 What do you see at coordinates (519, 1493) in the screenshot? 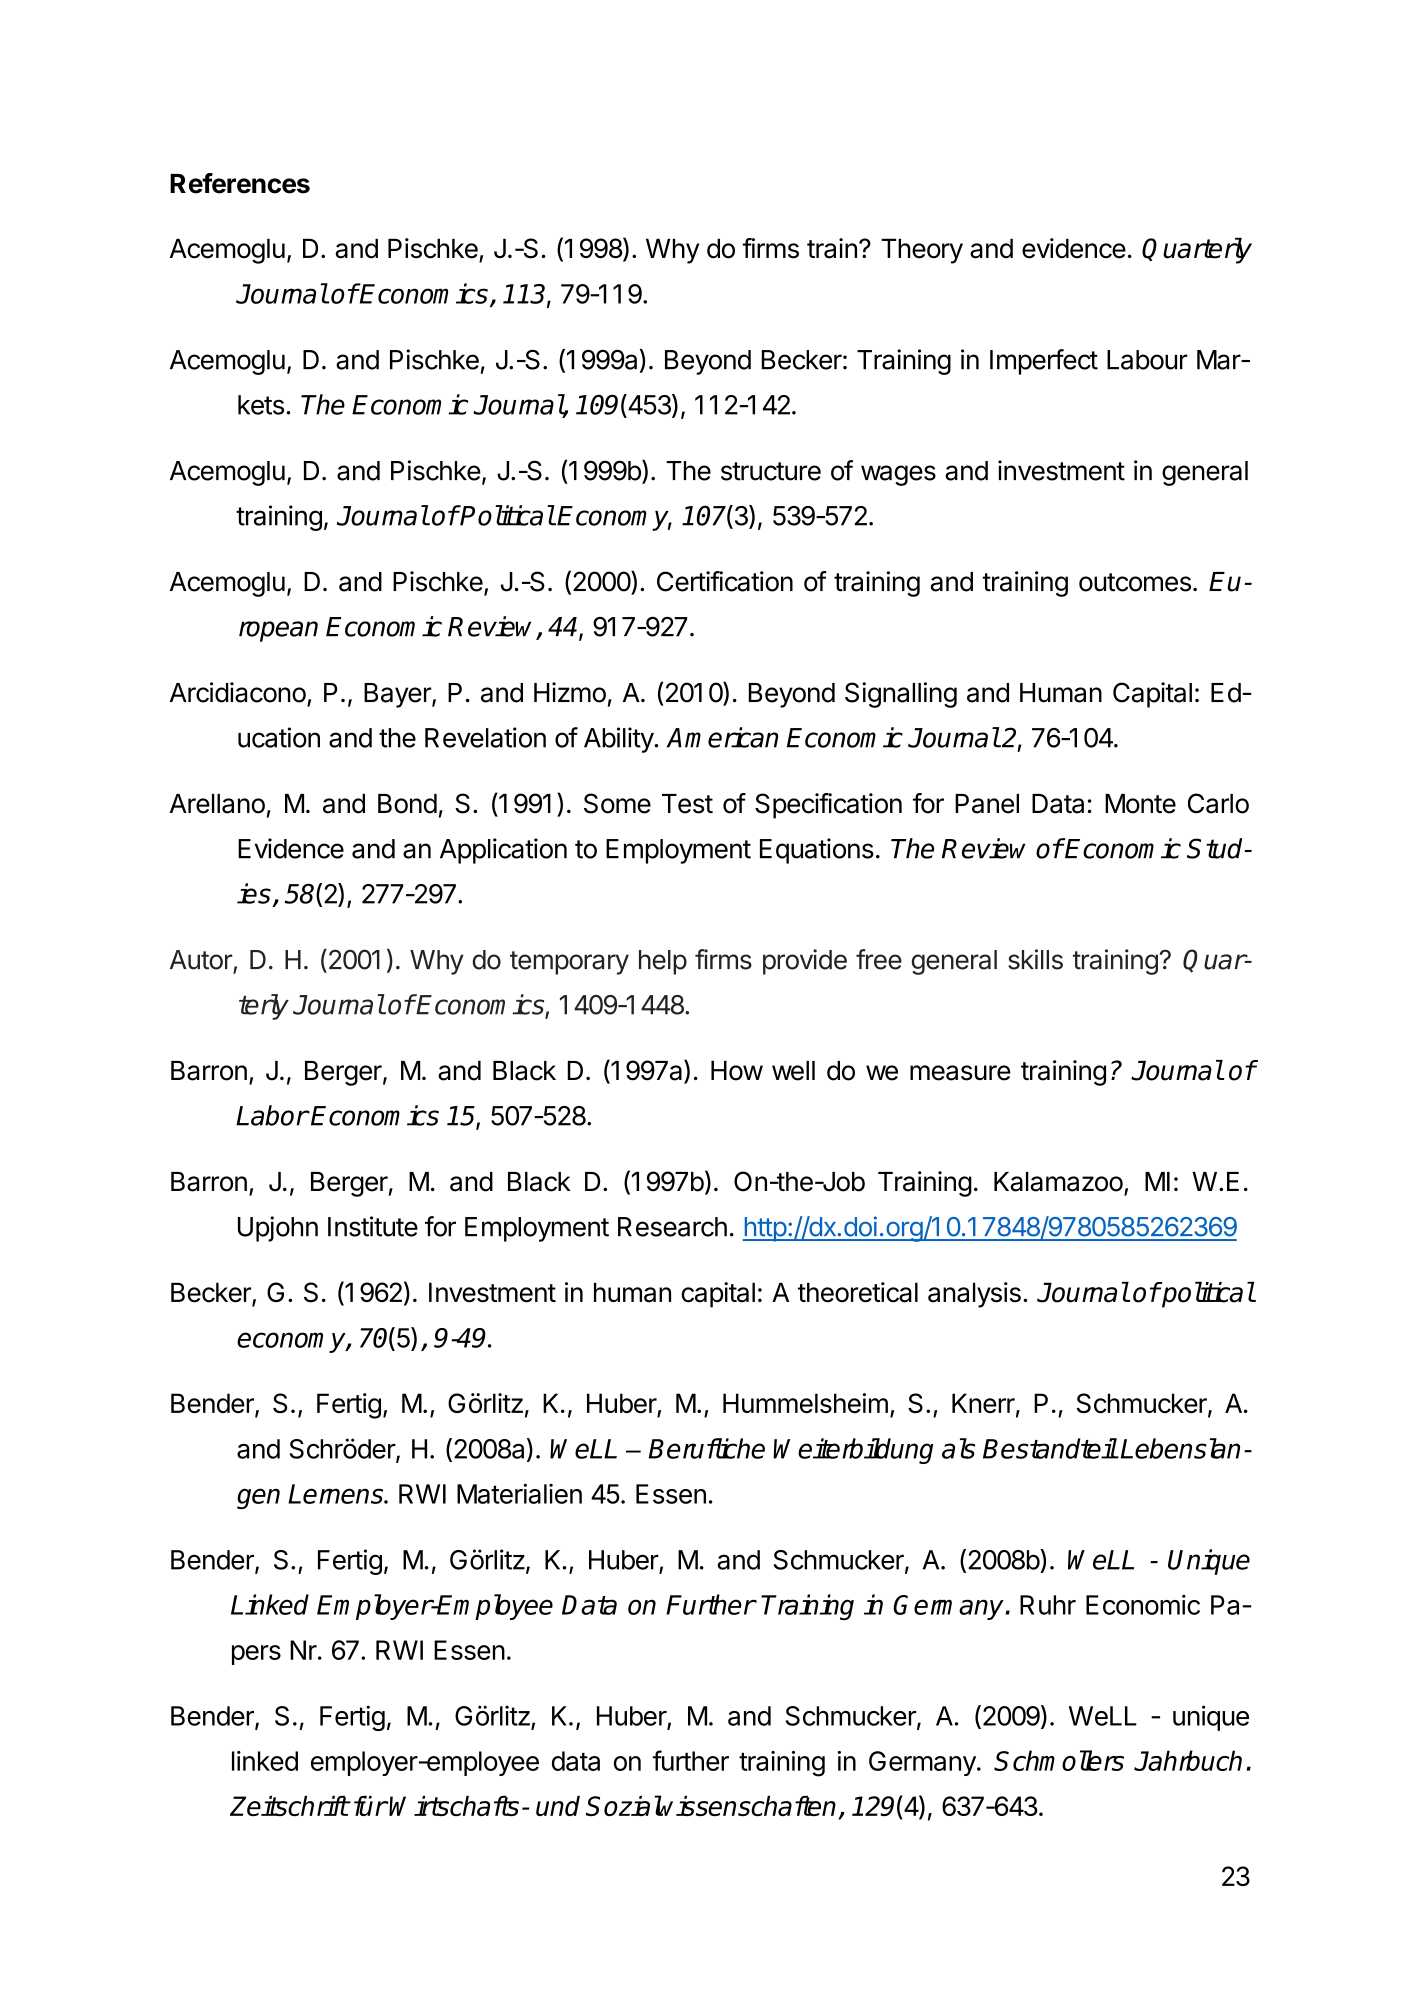
I see `Materialien` at bounding box center [519, 1493].
